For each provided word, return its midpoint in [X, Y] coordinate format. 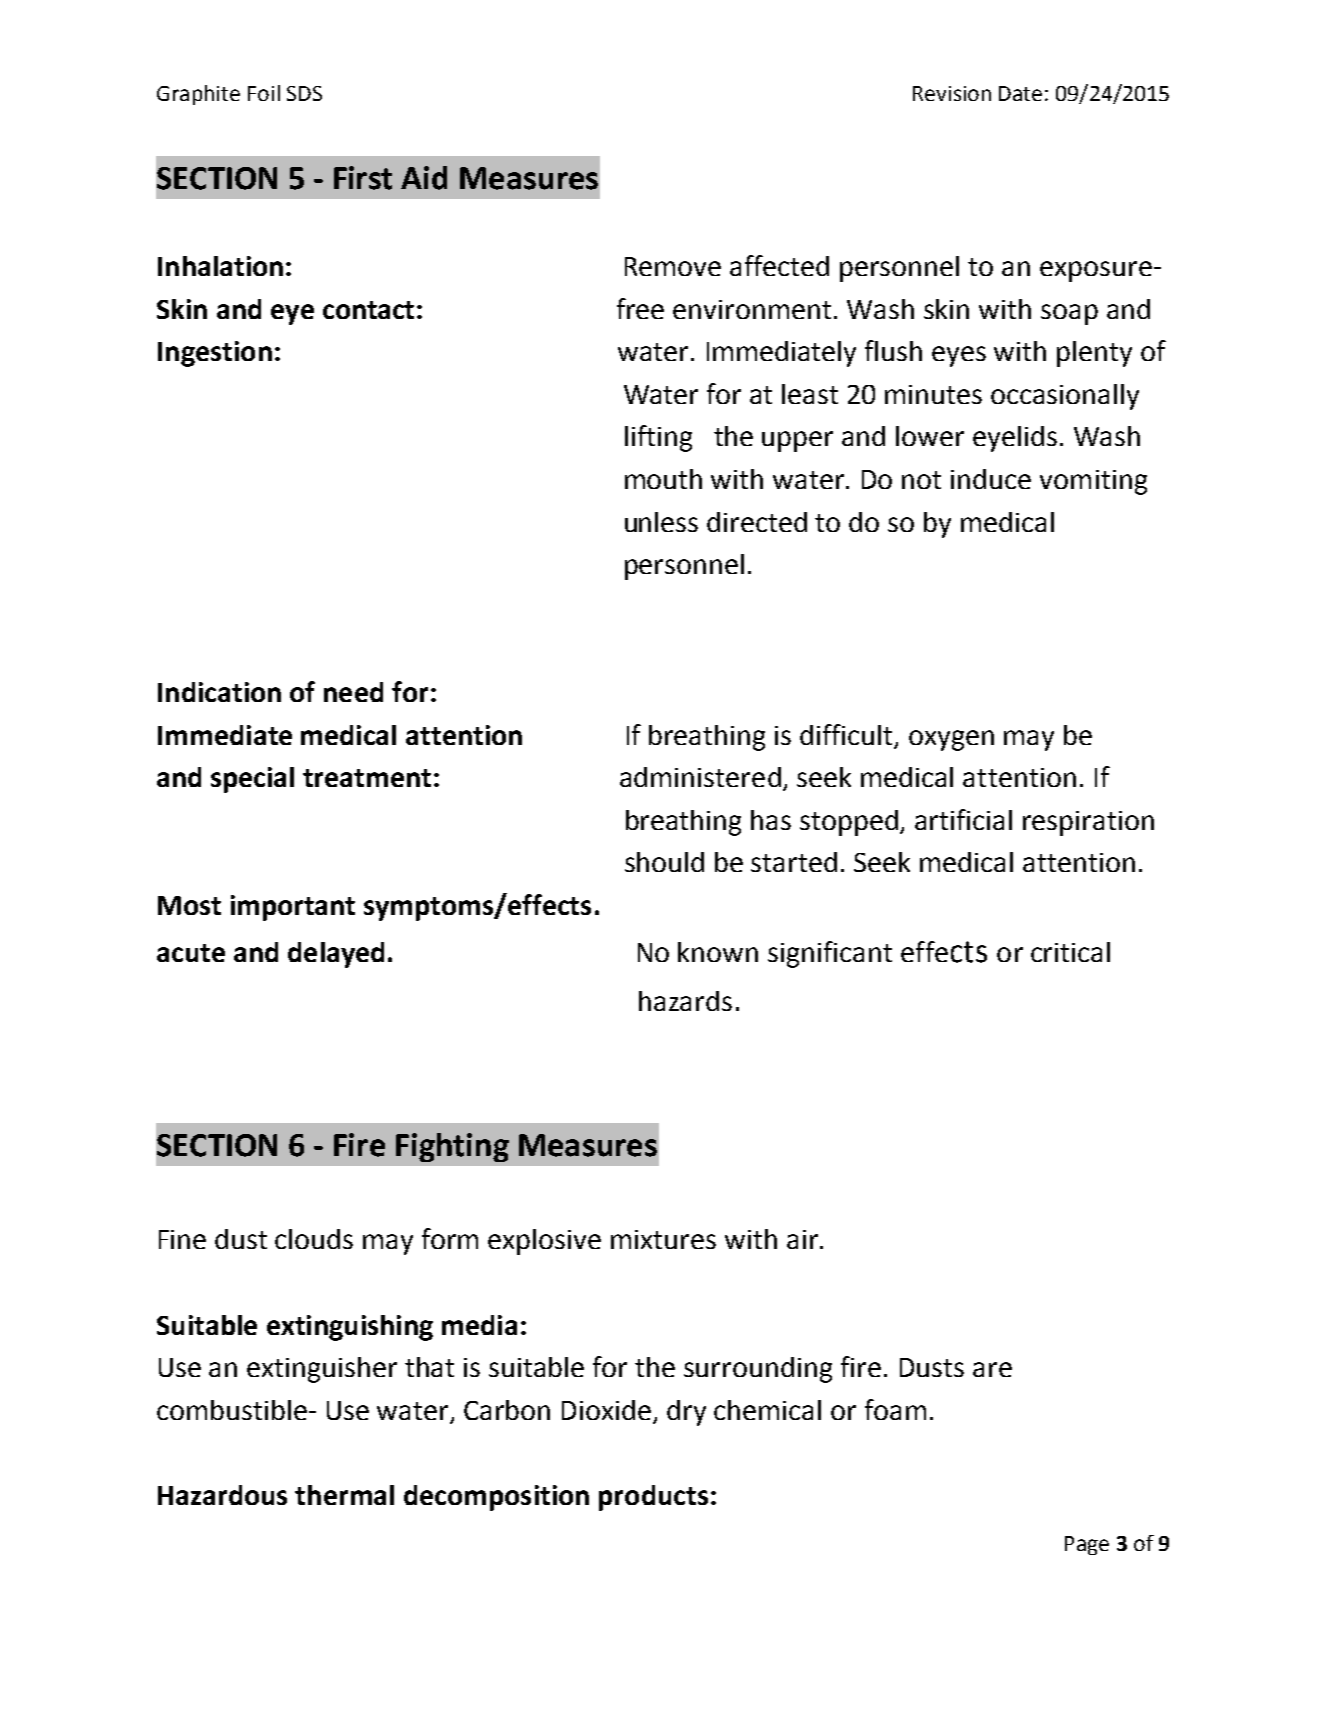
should [664, 862]
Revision [952, 93]
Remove [673, 266]
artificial [963, 819]
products [653, 1498]
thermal [344, 1495]
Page [1087, 1545]
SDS [304, 93]
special [252, 780]
